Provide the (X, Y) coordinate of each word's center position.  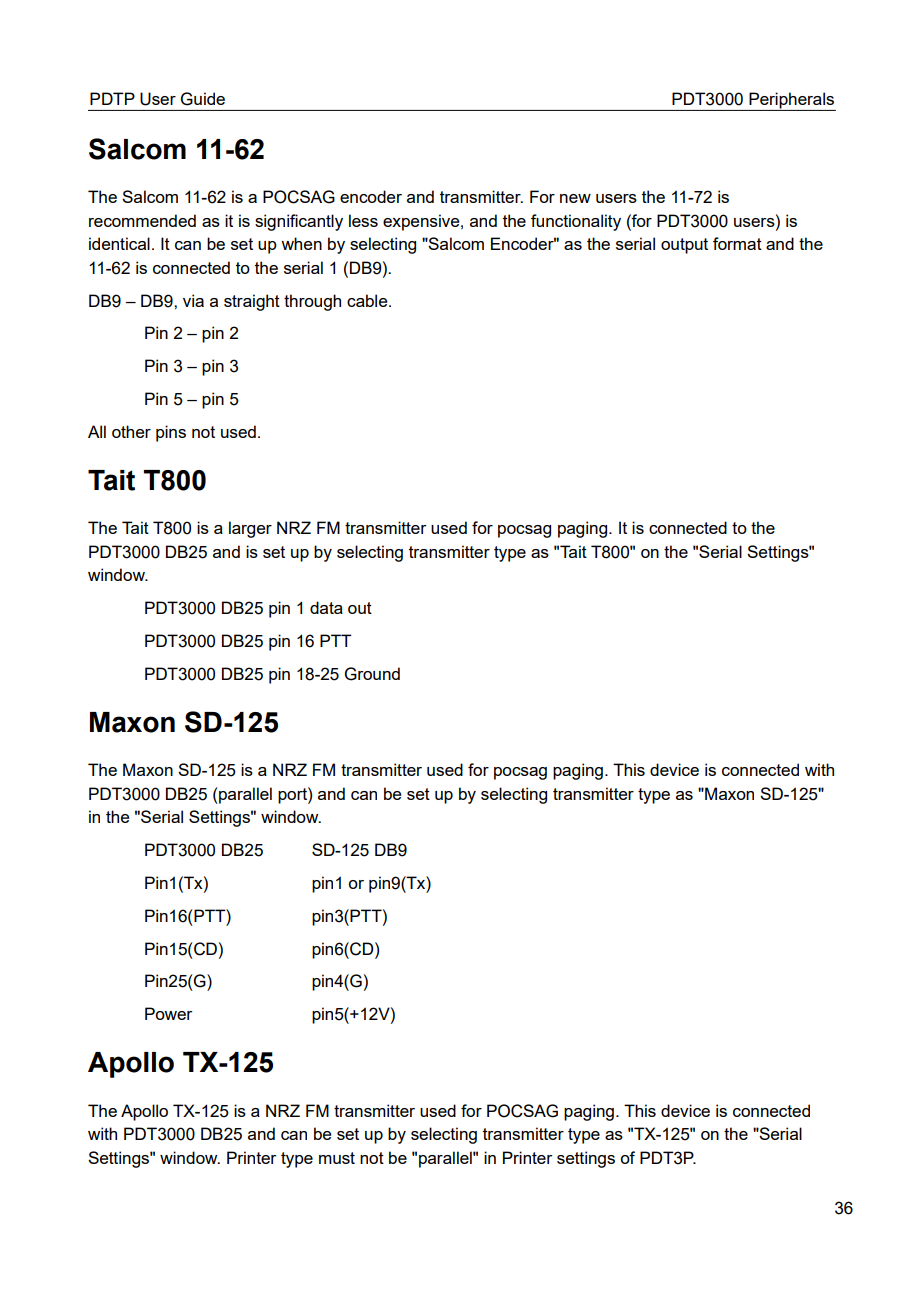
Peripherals (791, 101)
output (684, 246)
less (363, 220)
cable (368, 300)
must (337, 1158)
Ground (372, 674)
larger (250, 529)
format (737, 243)
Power (168, 1013)
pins (171, 433)
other (131, 431)
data (326, 607)
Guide (203, 99)
